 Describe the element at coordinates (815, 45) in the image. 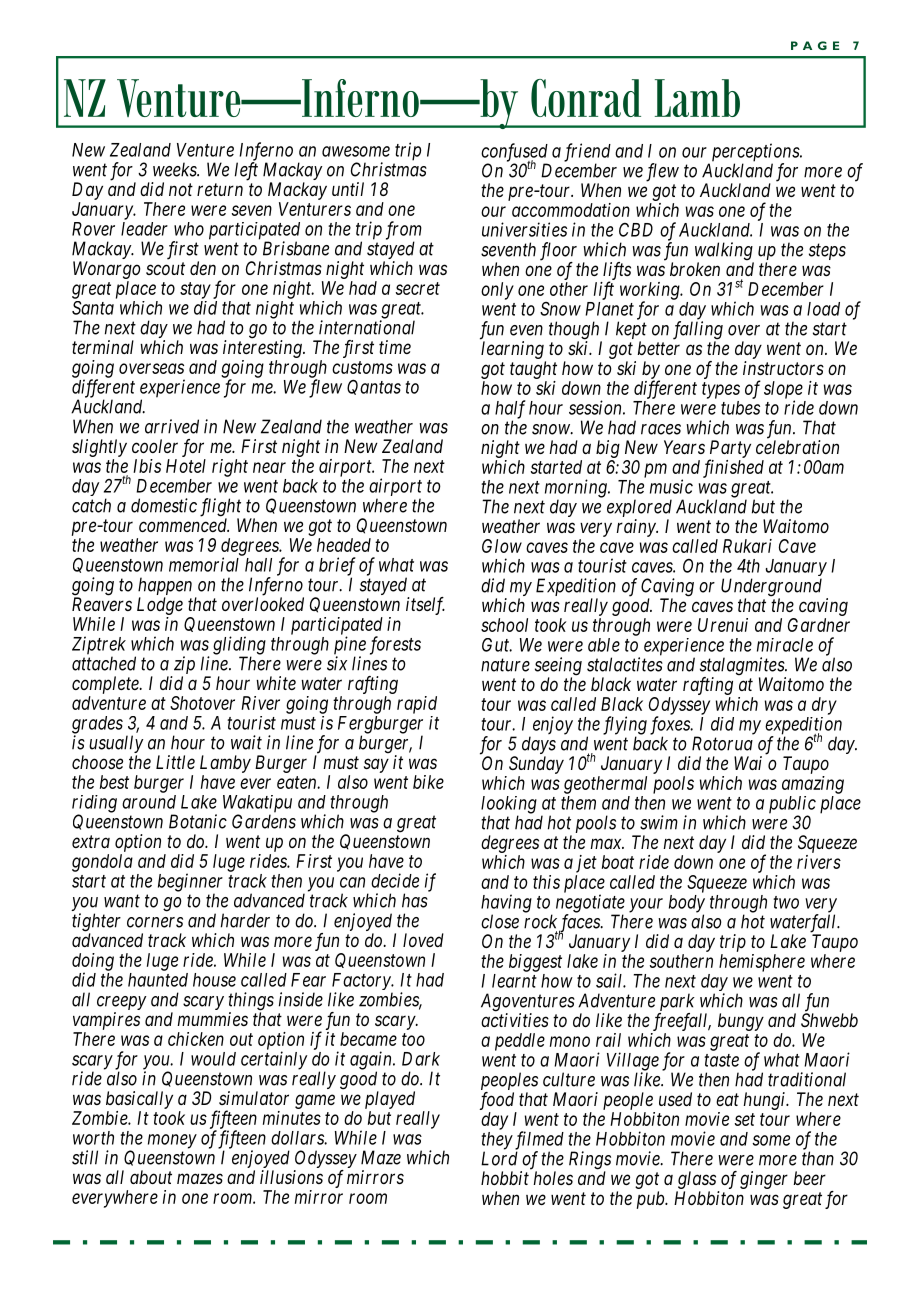

I see `PAGE` at that location.
